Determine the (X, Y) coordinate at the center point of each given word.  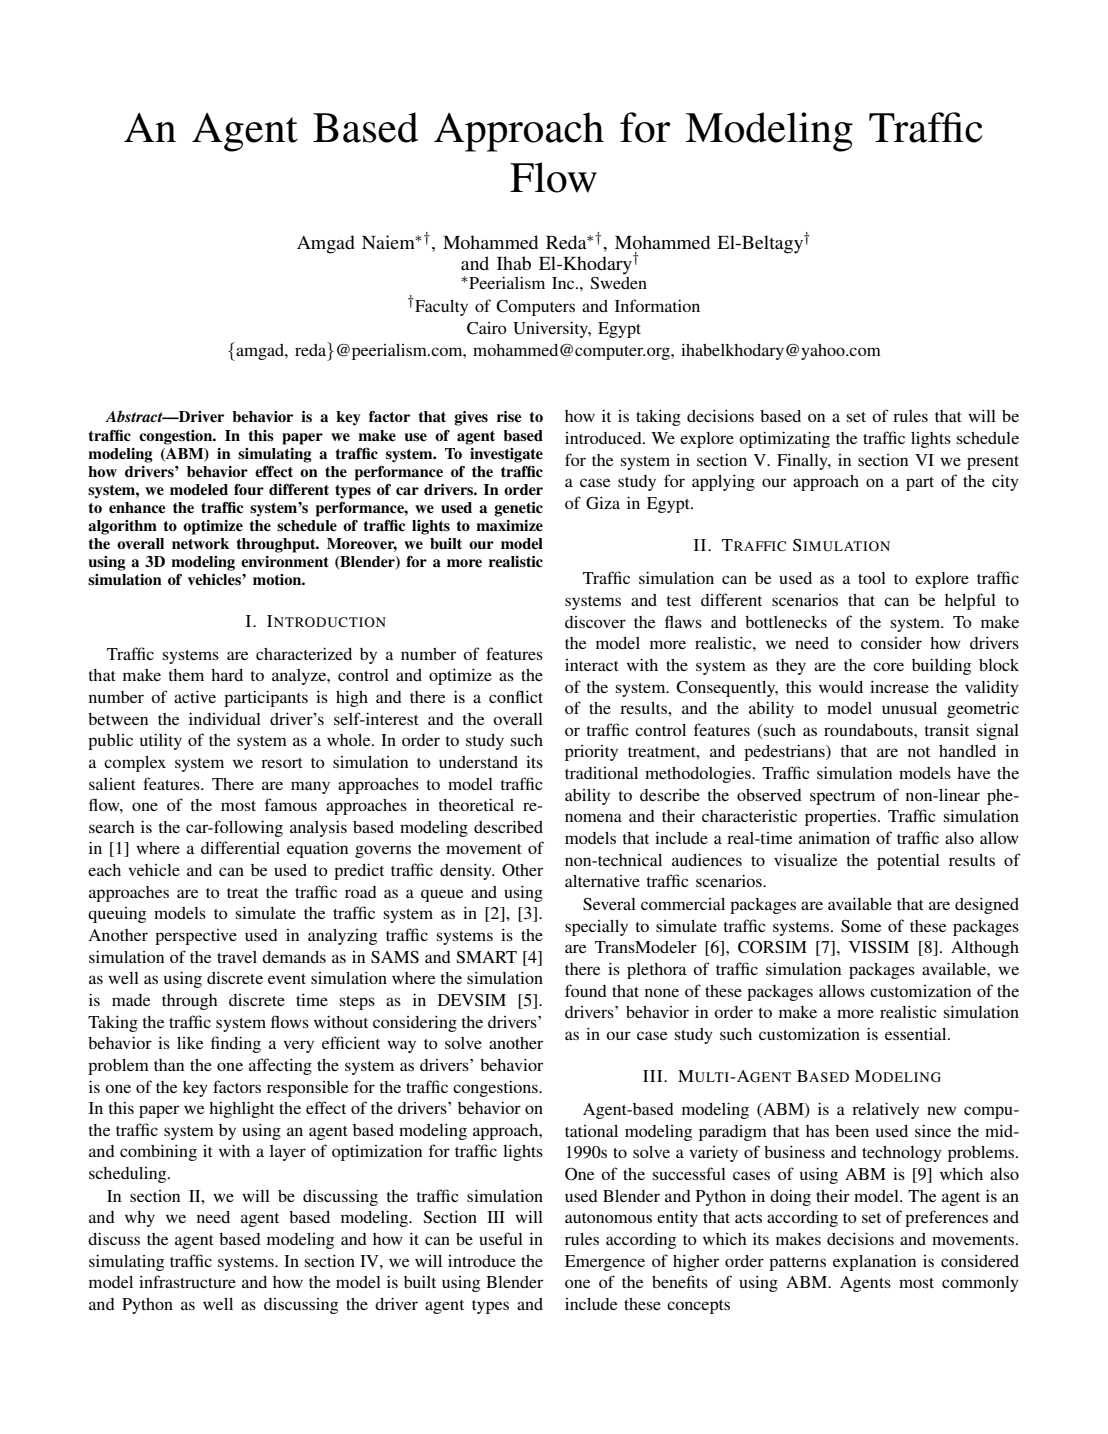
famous (291, 804)
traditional (601, 773)
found (586, 990)
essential (917, 1034)
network (200, 544)
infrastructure (187, 1281)
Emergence (605, 1263)
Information (657, 305)
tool (872, 578)
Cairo (487, 328)
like (190, 1043)
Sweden (618, 283)
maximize (509, 526)
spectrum (842, 798)
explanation (874, 1263)
